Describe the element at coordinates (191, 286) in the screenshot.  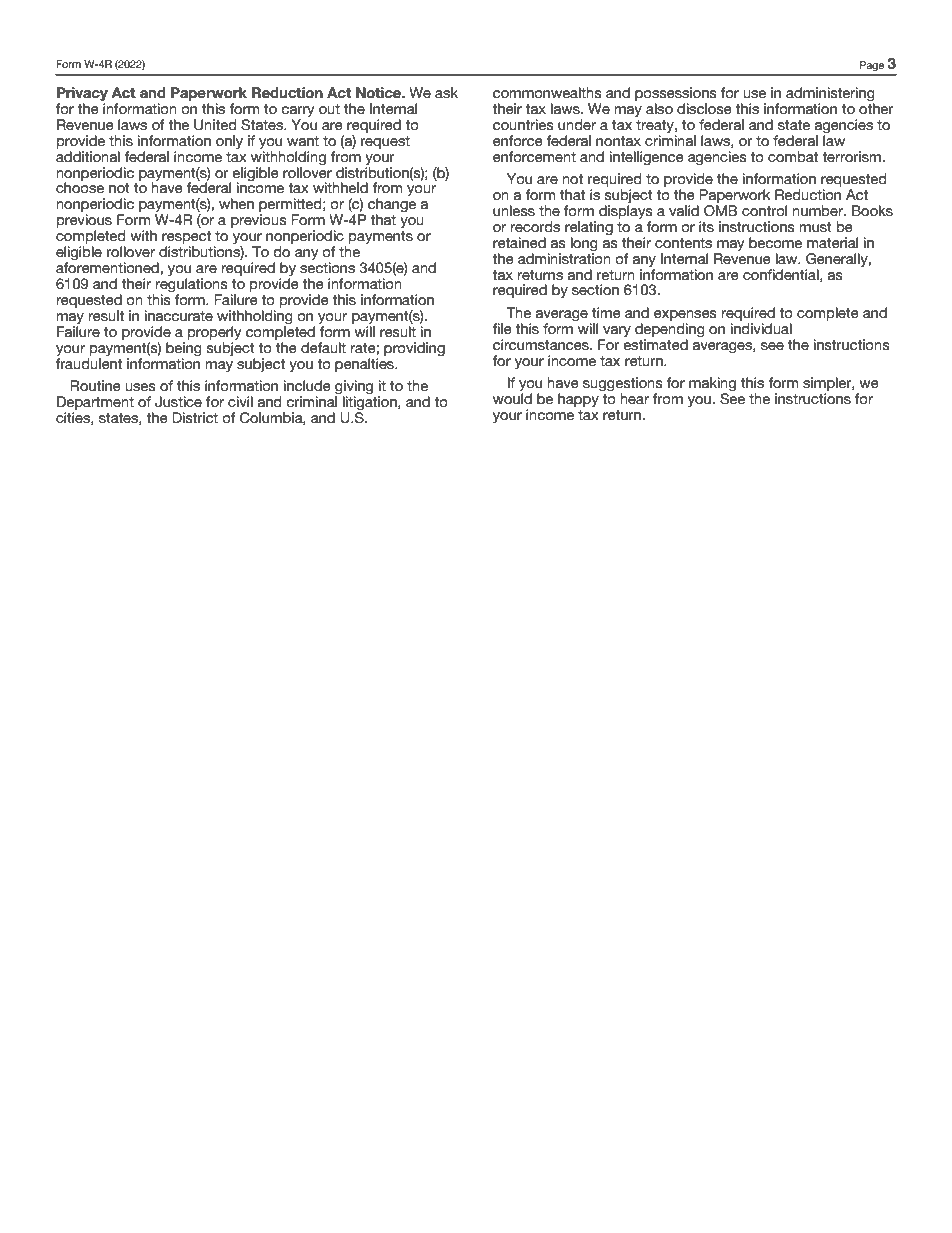
I see `regulations` at that location.
